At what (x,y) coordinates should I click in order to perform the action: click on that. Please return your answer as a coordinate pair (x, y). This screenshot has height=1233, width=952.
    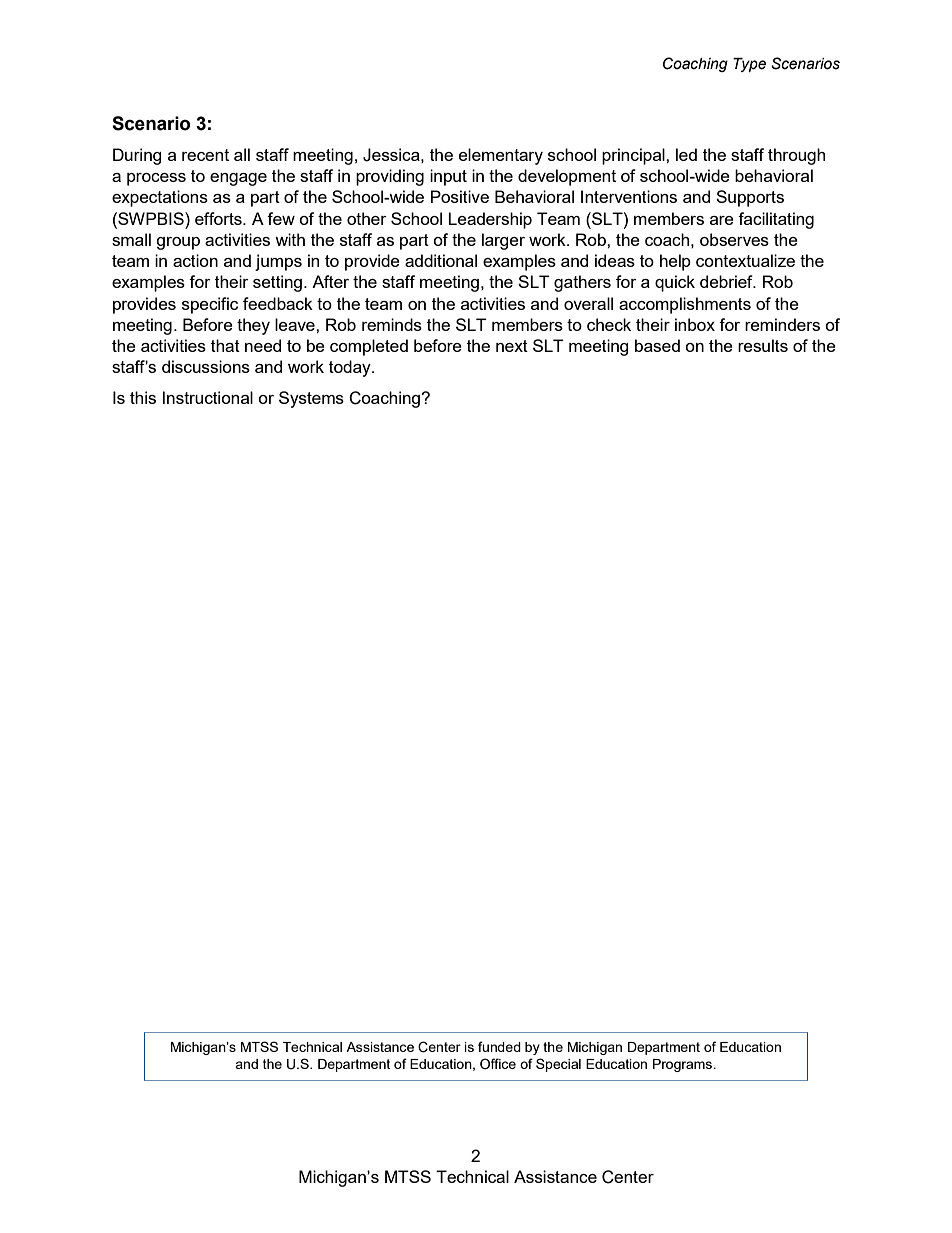
    Looking at the image, I should click on (225, 345).
